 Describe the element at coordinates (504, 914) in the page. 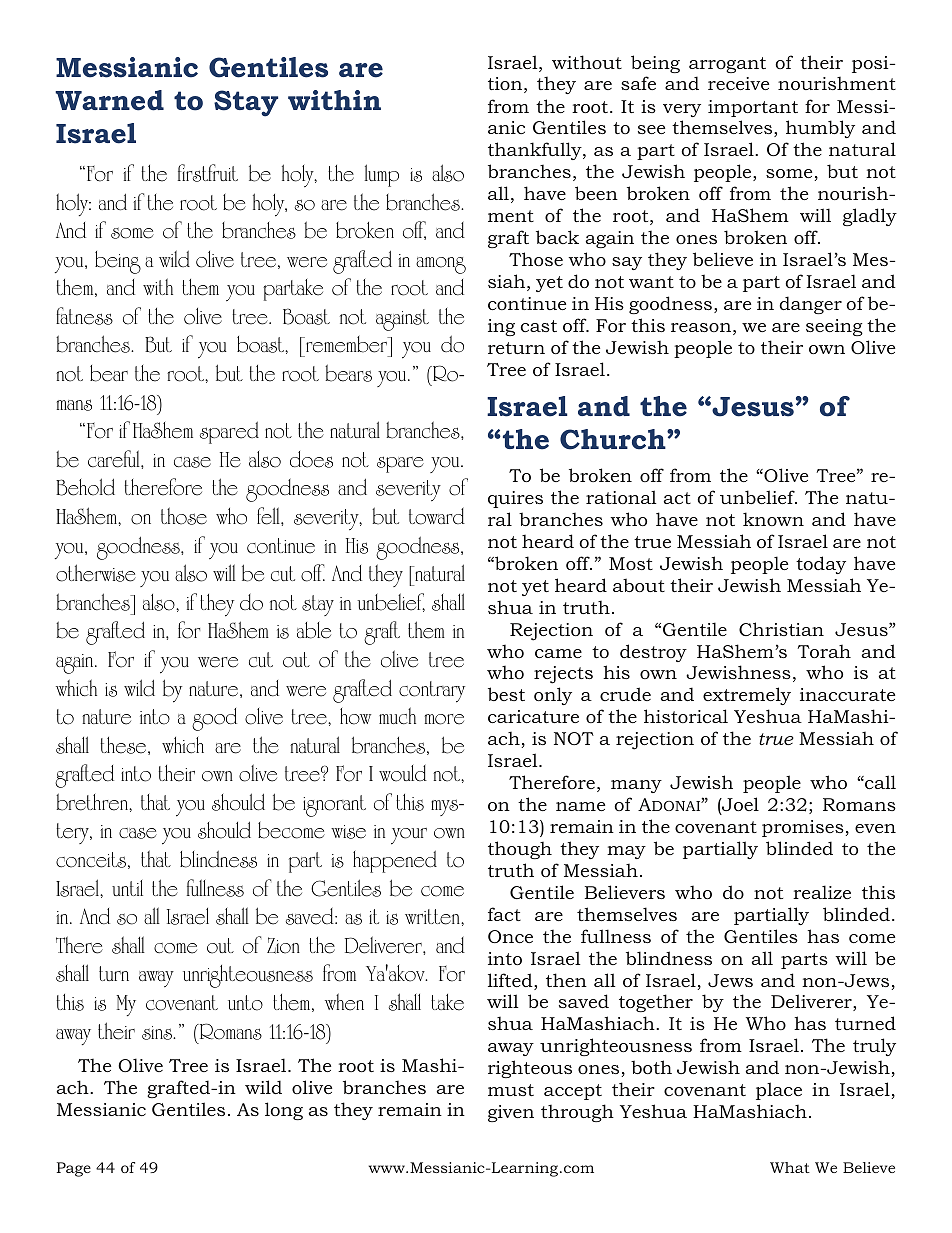

I see `fact` at that location.
